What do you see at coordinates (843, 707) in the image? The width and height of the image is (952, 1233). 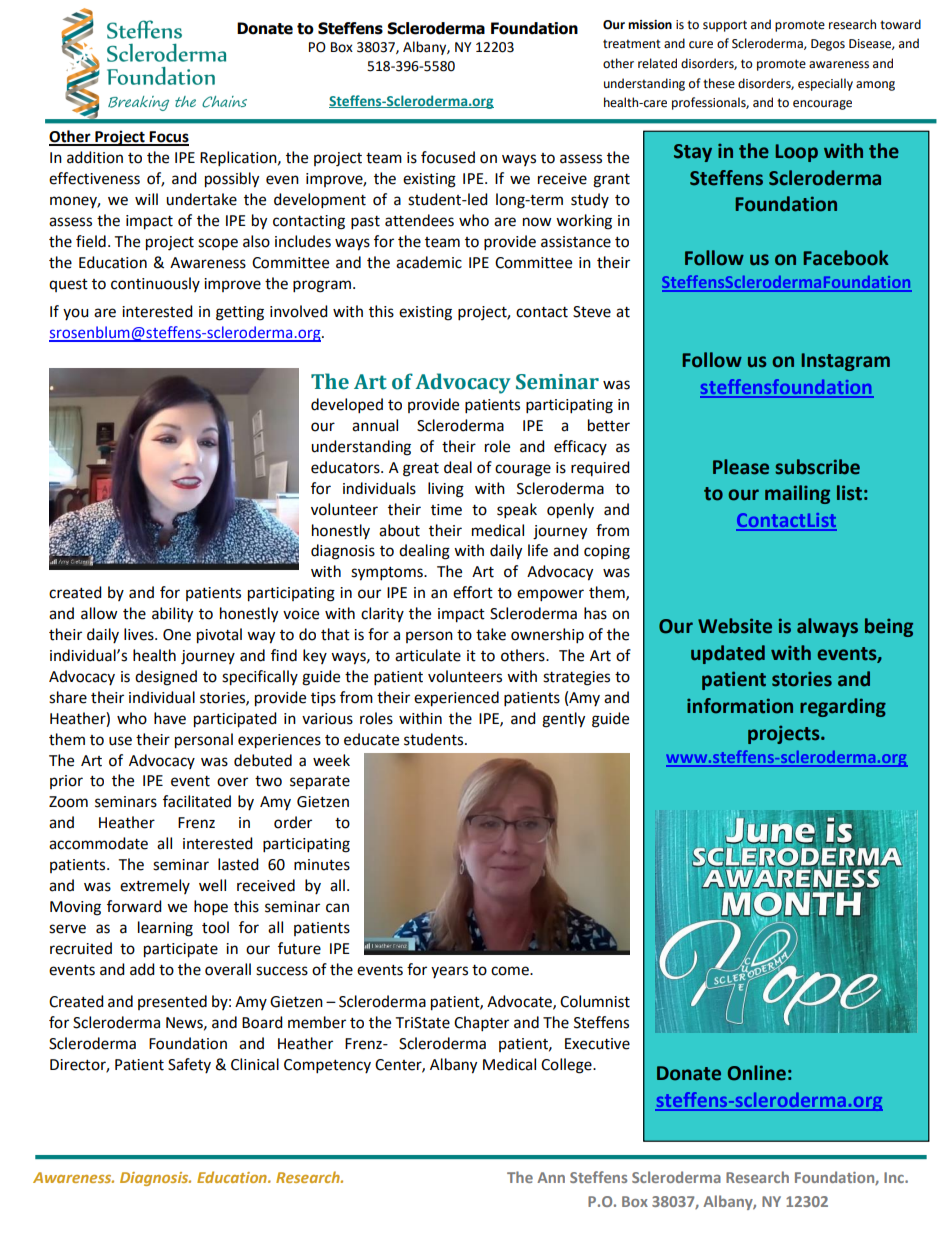 I see `regarding` at bounding box center [843, 707].
